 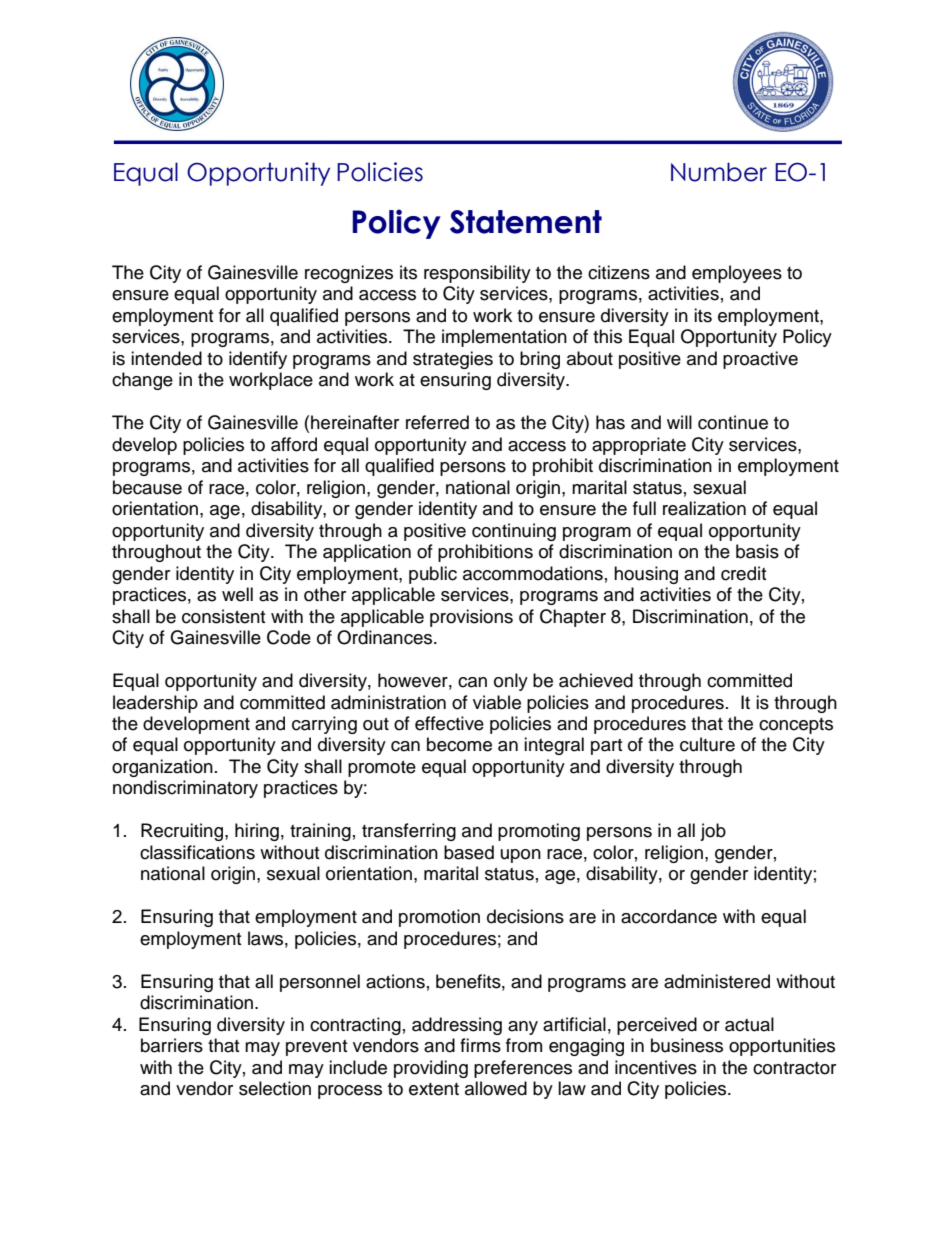 What do you see at coordinates (719, 172) in the document?
I see `Number` at bounding box center [719, 172].
